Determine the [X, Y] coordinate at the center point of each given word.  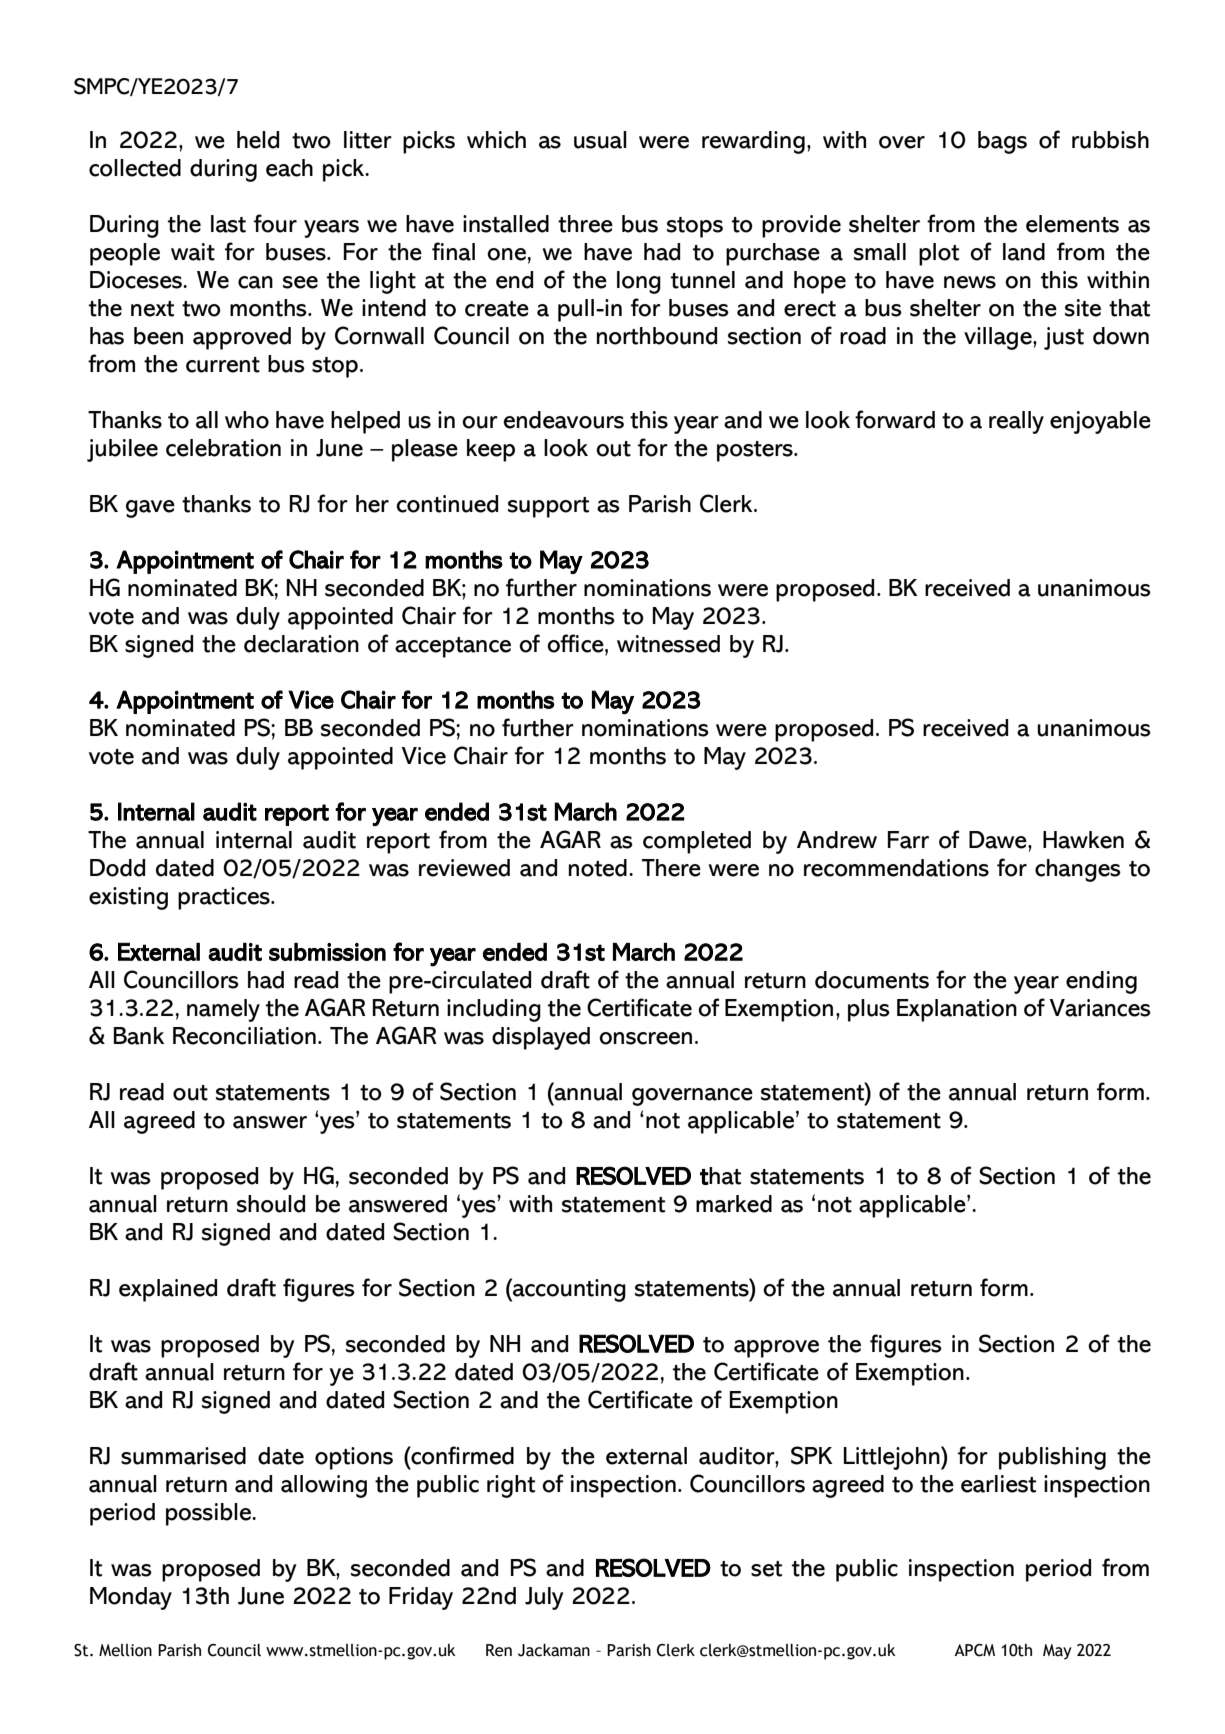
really [1016, 422]
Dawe [999, 840]
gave [150, 509]
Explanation [957, 1010]
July [544, 1598]
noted [598, 868]
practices [225, 898]
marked [734, 1204]
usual [600, 140]
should [271, 1204]
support [548, 507]
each [289, 168]
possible [210, 1514]
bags [1002, 142]
